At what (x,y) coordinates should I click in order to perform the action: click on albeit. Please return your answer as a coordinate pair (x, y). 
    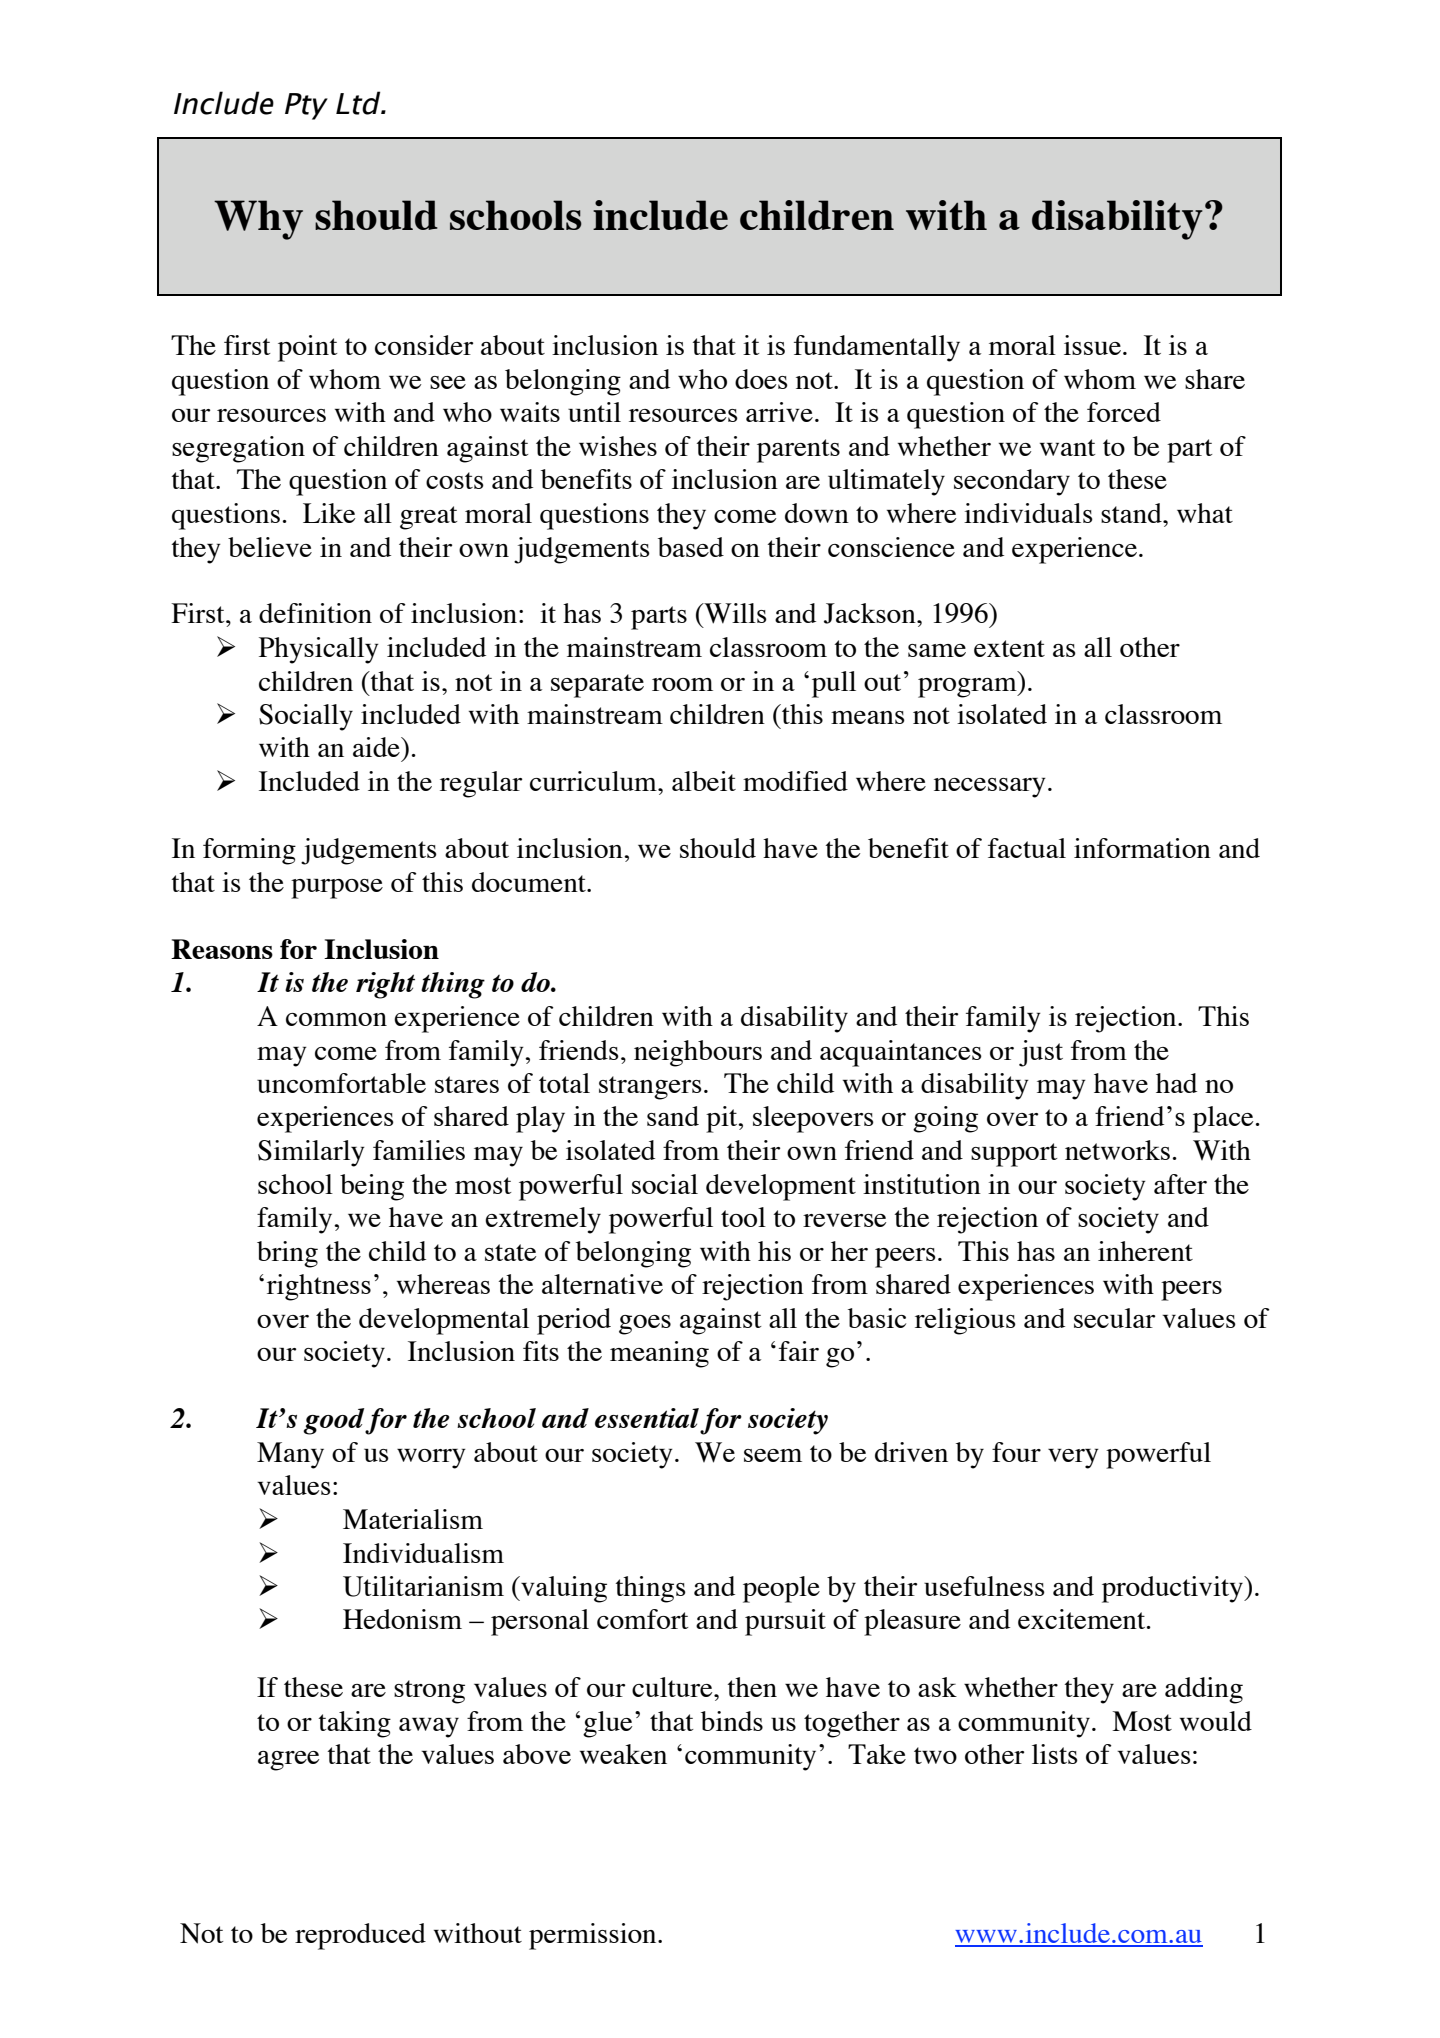
    Looking at the image, I should click on (704, 781).
